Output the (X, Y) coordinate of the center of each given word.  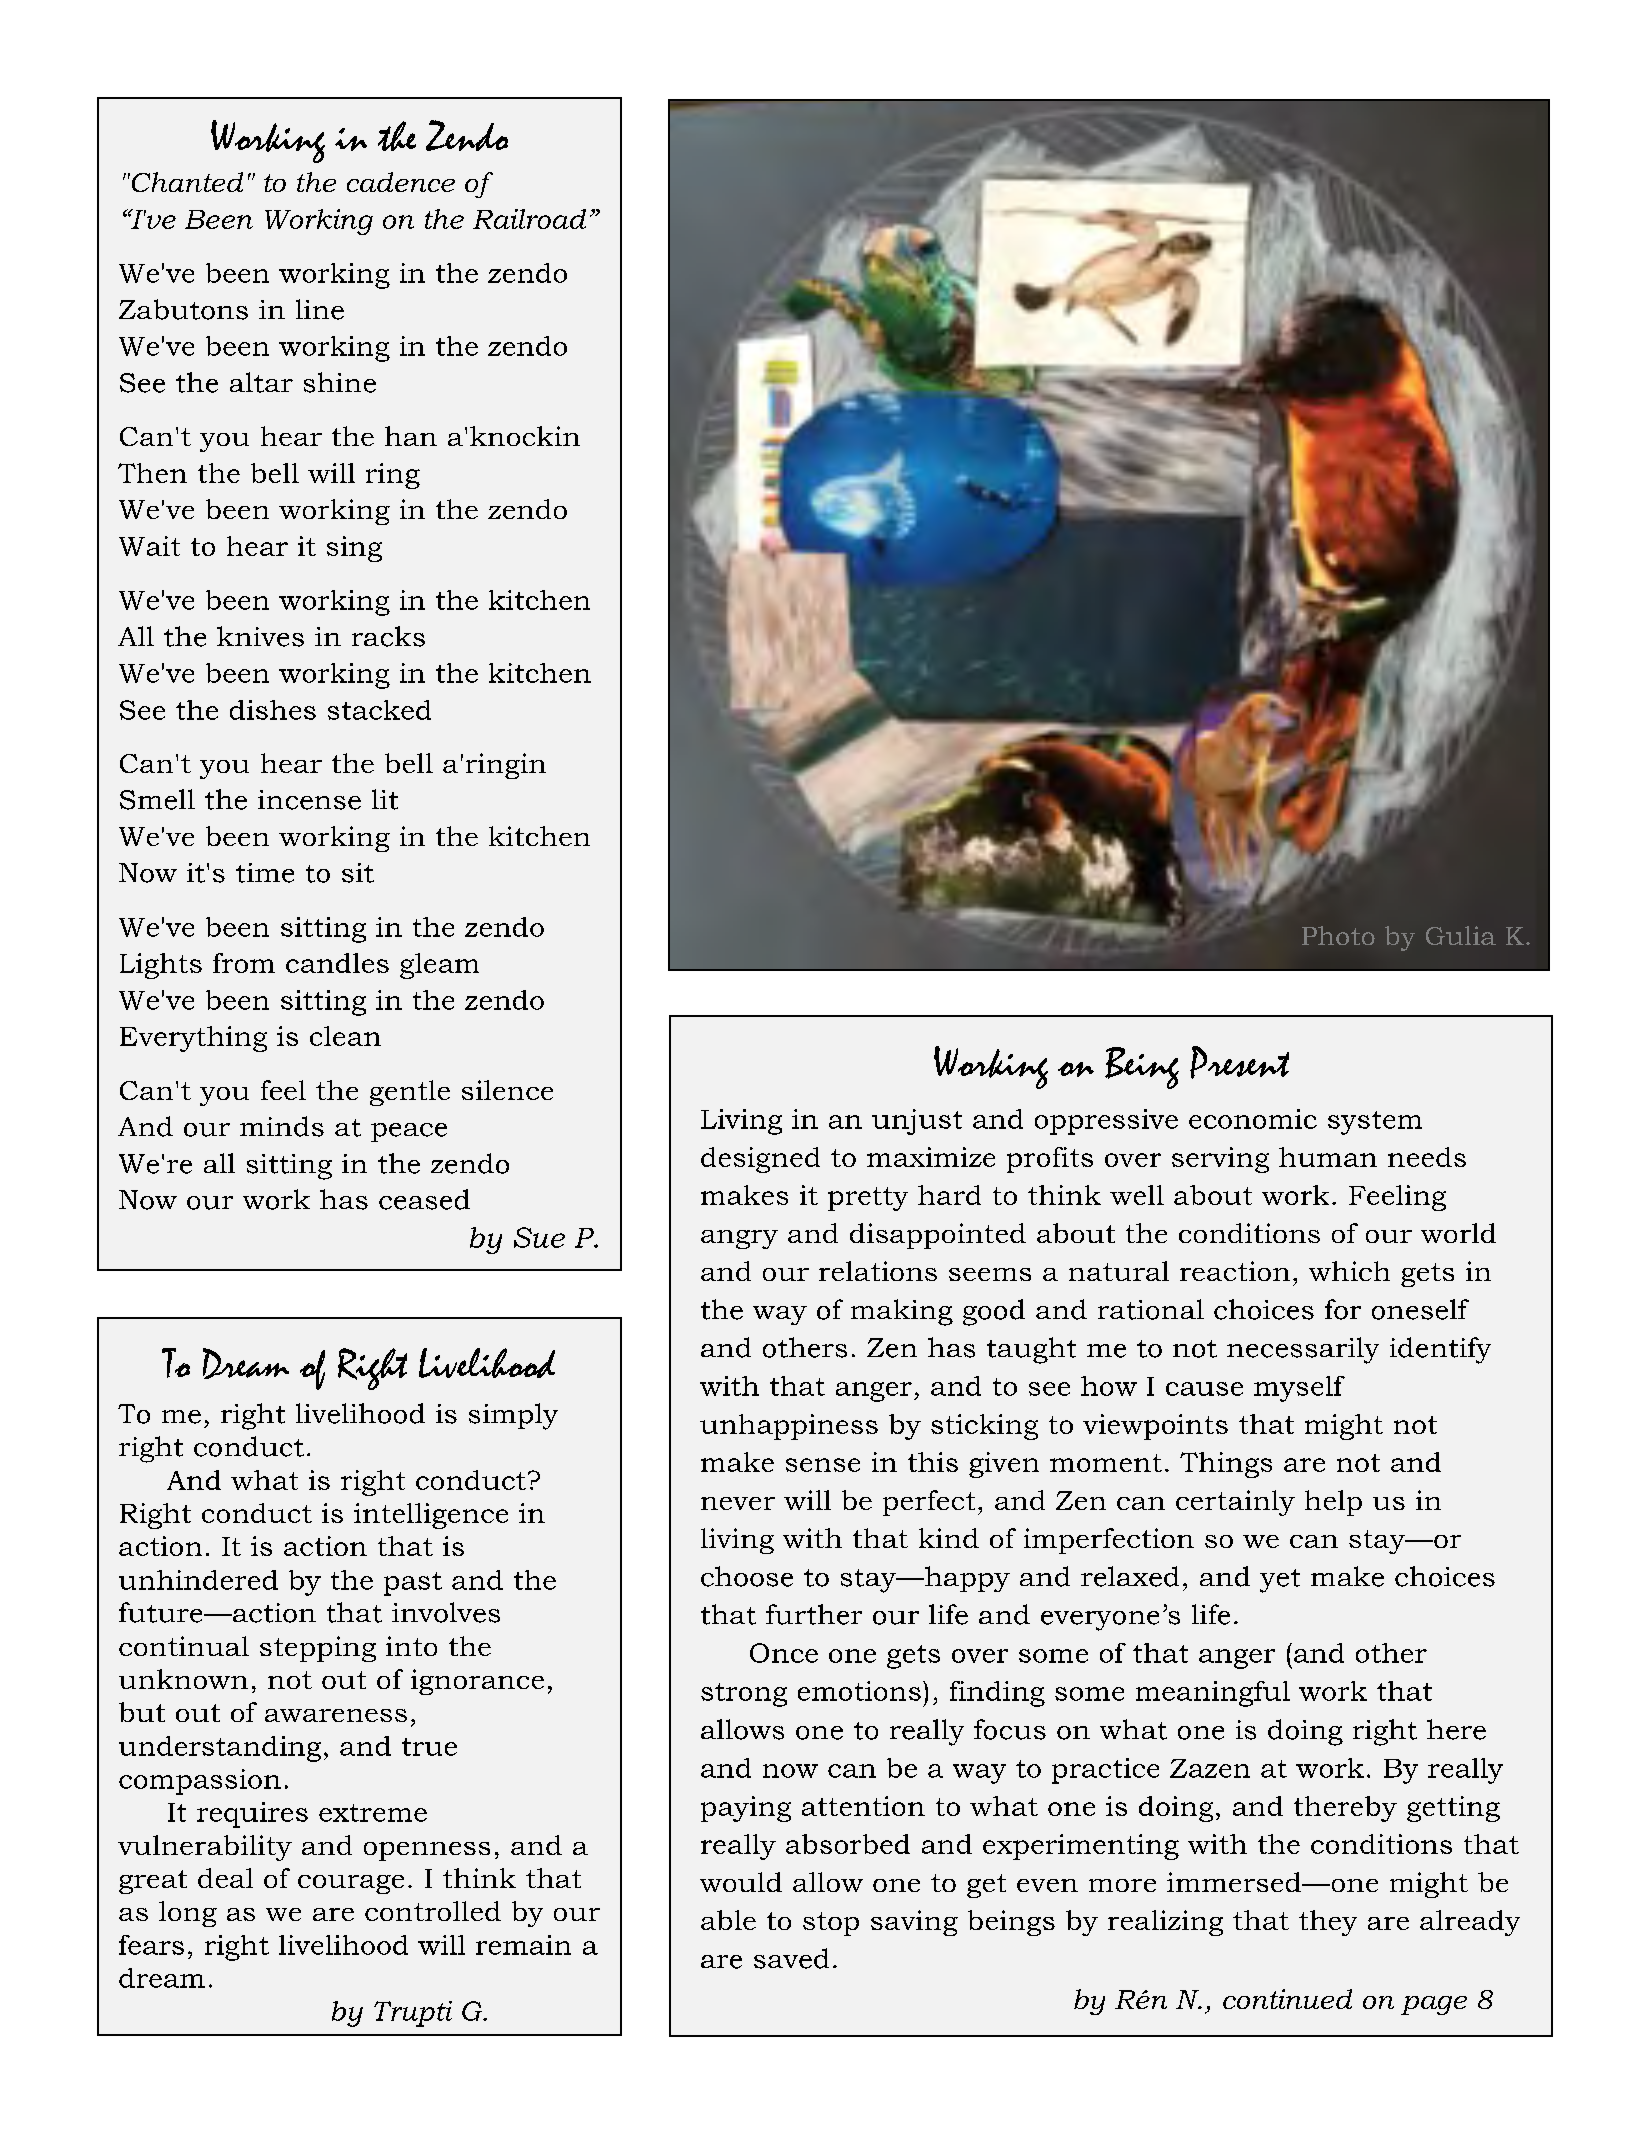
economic (1253, 1119)
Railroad (529, 219)
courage (351, 1884)
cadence (401, 182)
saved (791, 1958)
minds (282, 1126)
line (320, 309)
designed (760, 1160)
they (1328, 1923)
